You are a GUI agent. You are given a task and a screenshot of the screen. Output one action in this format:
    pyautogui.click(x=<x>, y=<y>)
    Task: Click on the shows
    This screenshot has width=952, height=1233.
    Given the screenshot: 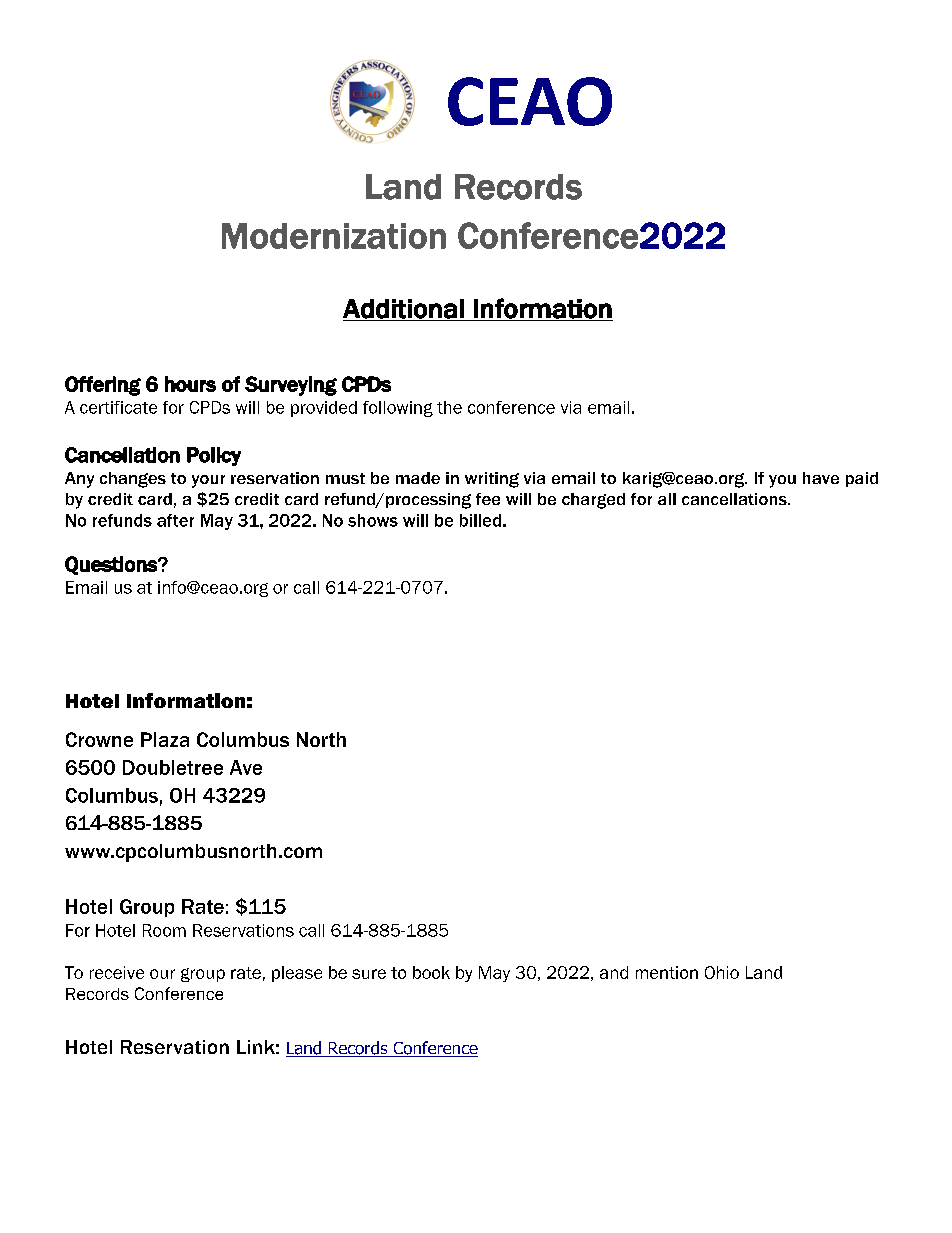 What is the action you would take?
    pyautogui.click(x=373, y=520)
